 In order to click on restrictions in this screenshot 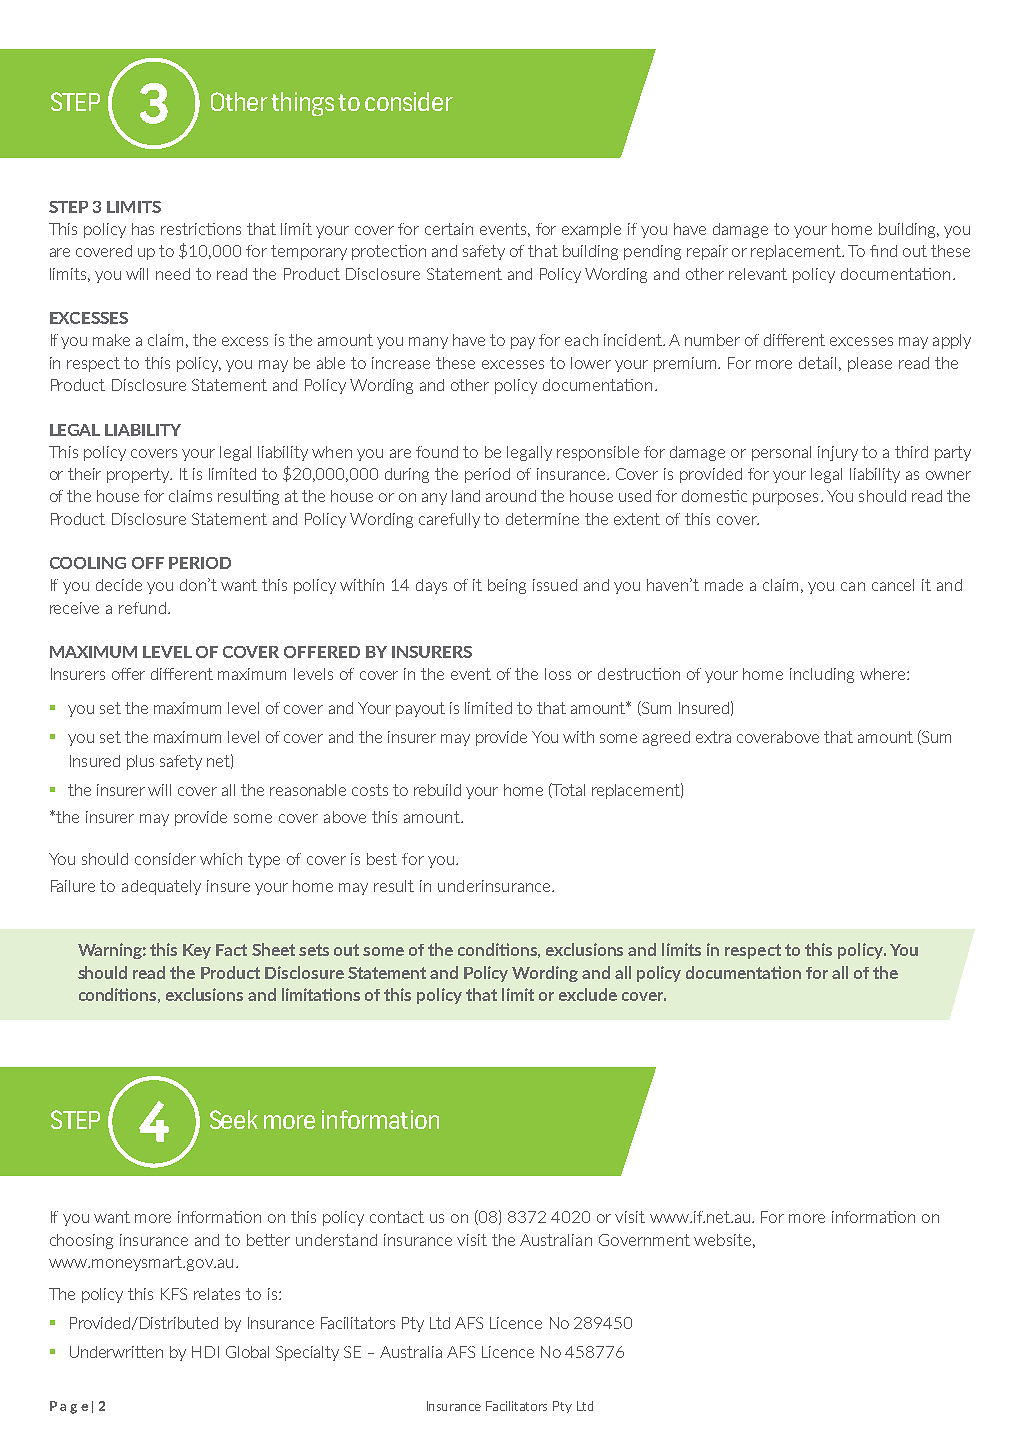, I will do `click(201, 229)`.
